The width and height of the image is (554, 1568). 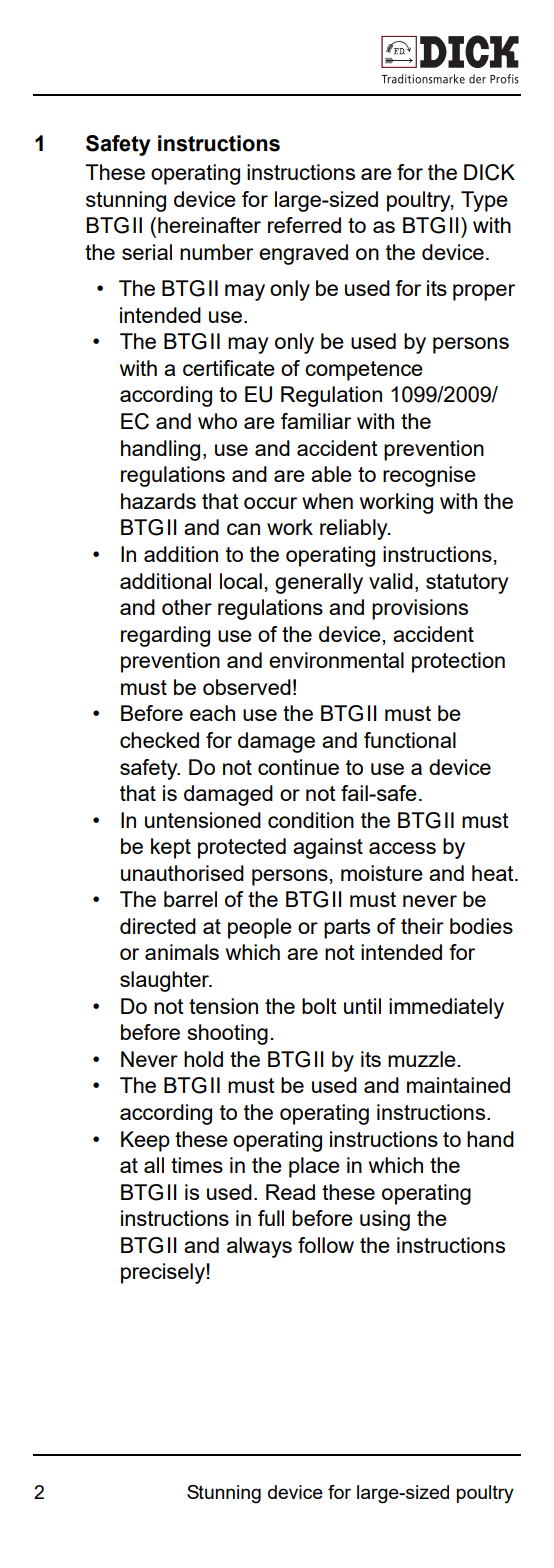 I want to click on follow, so click(x=326, y=1245).
